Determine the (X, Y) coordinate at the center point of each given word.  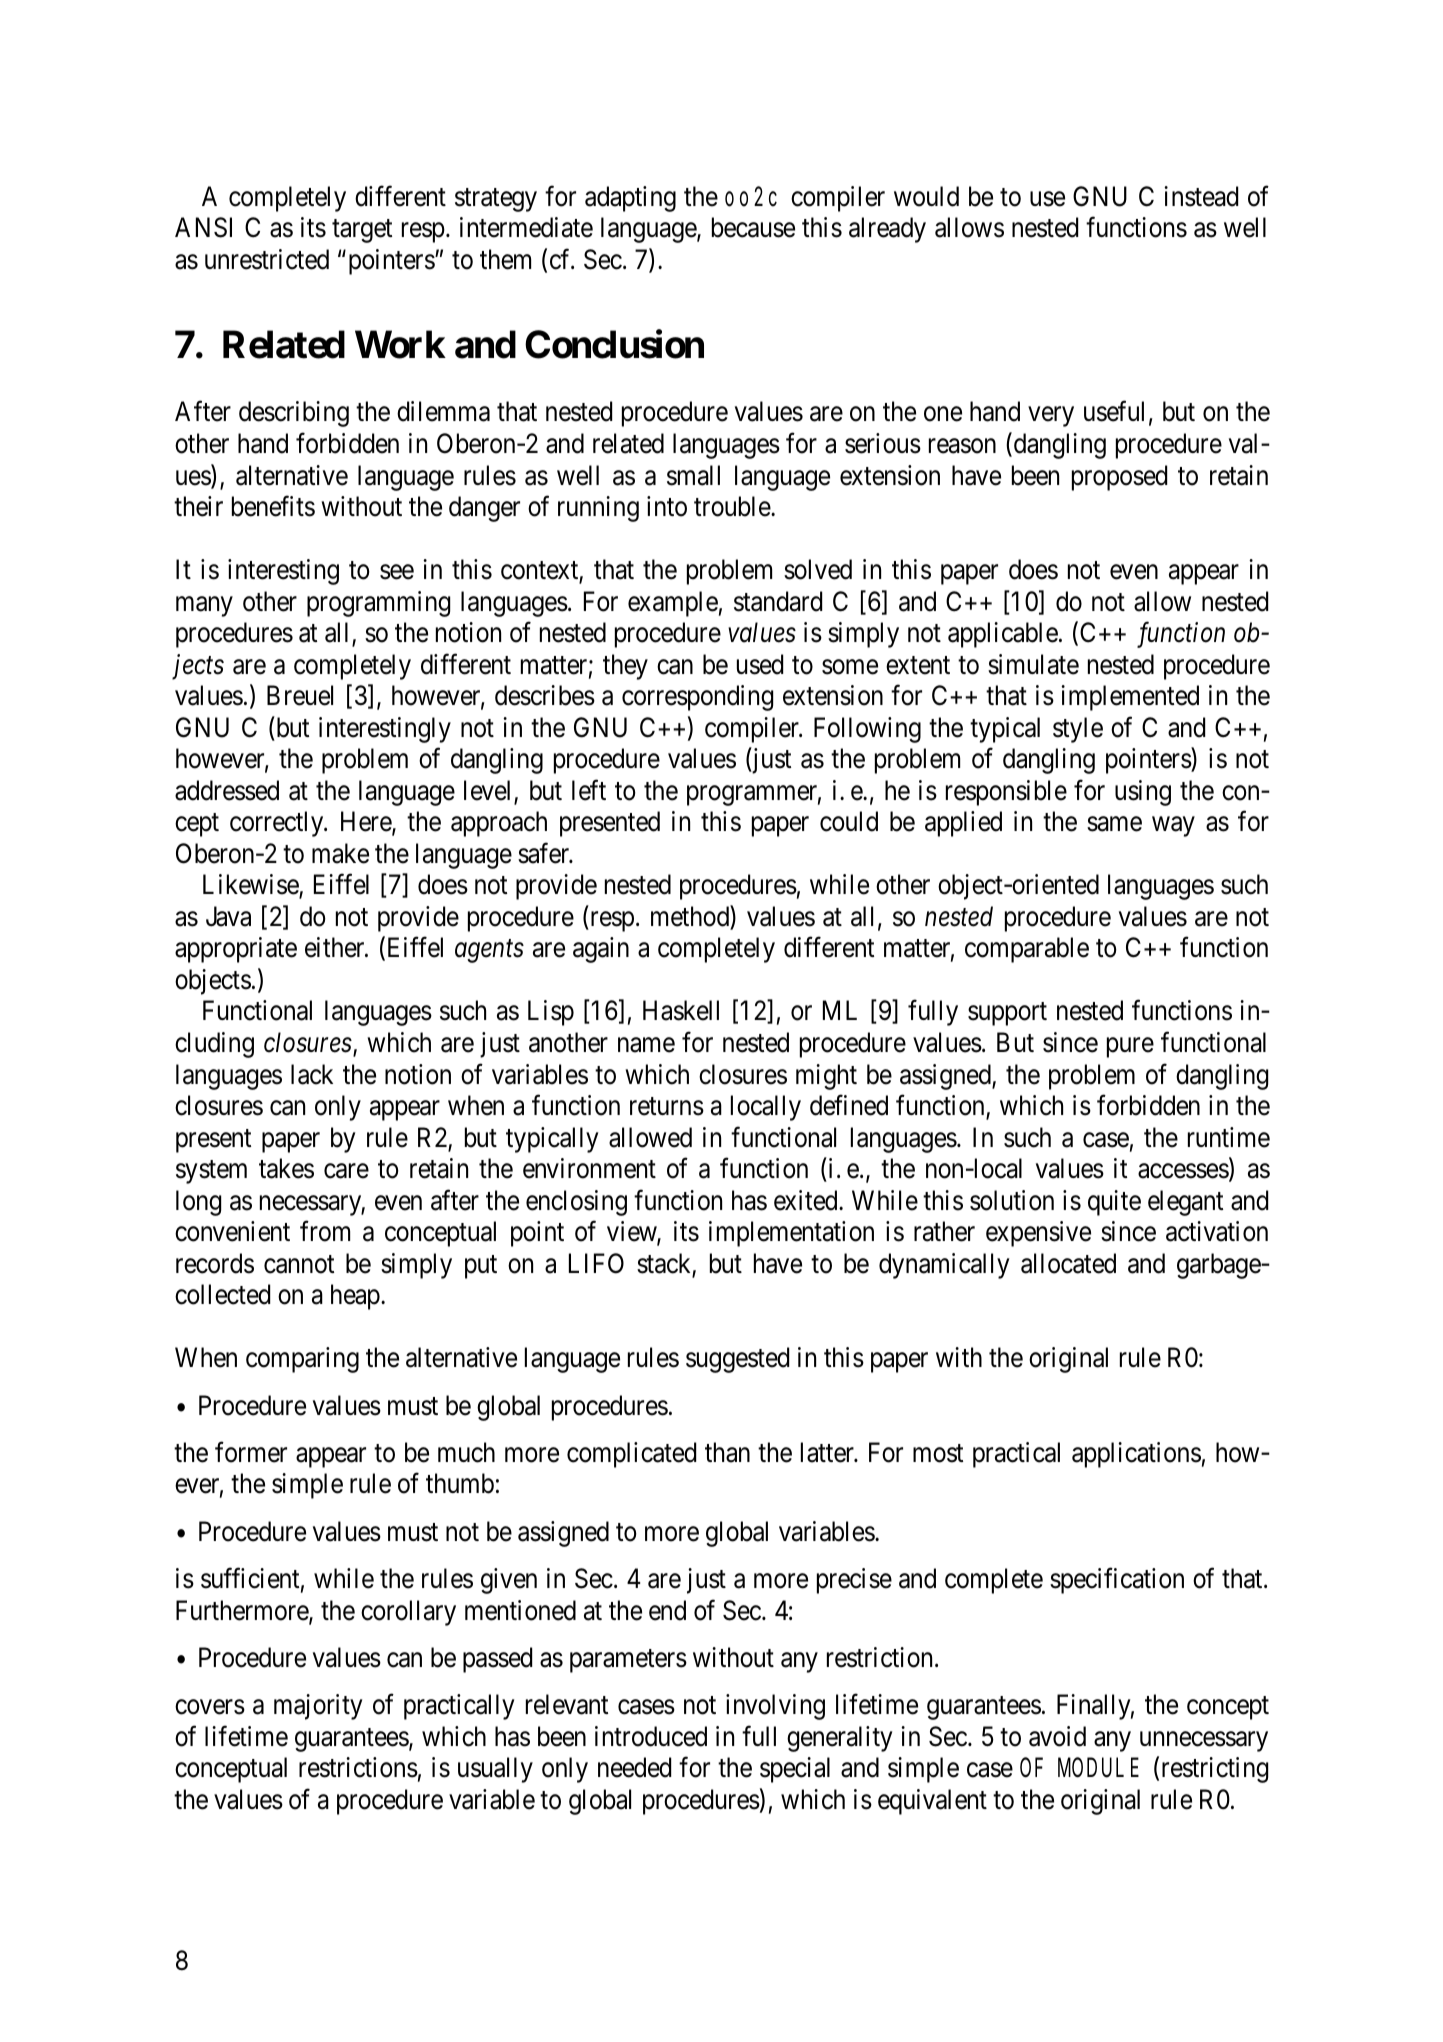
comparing (302, 1360)
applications (1136, 1455)
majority (318, 1707)
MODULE (1098, 1769)
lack (312, 1074)
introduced (651, 1736)
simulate (1033, 664)
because (753, 227)
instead (1201, 196)
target (362, 231)
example (673, 604)
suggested (737, 1360)
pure (1130, 1048)
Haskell (681, 1010)
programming (378, 604)
